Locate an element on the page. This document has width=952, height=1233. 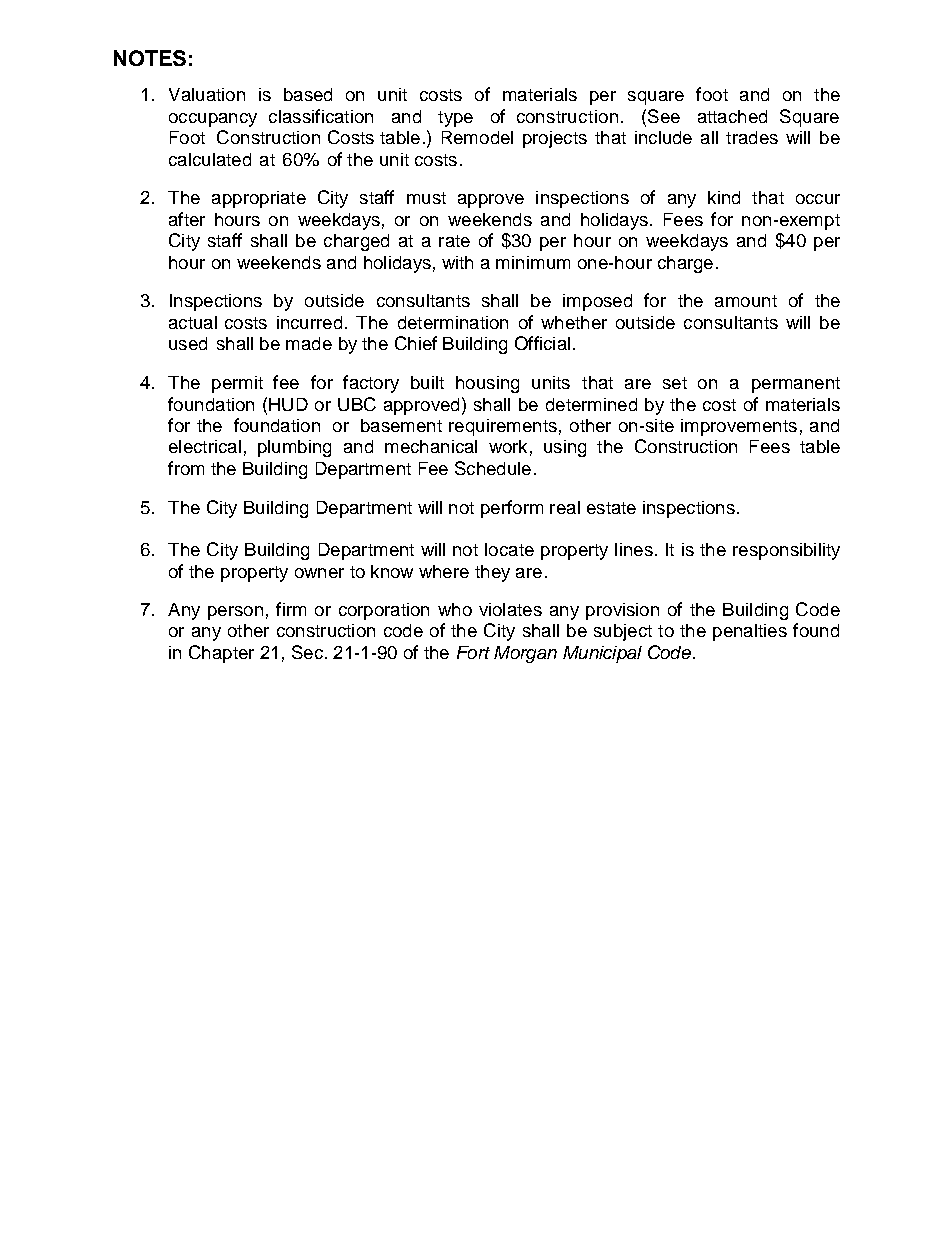
used is located at coordinates (188, 343).
